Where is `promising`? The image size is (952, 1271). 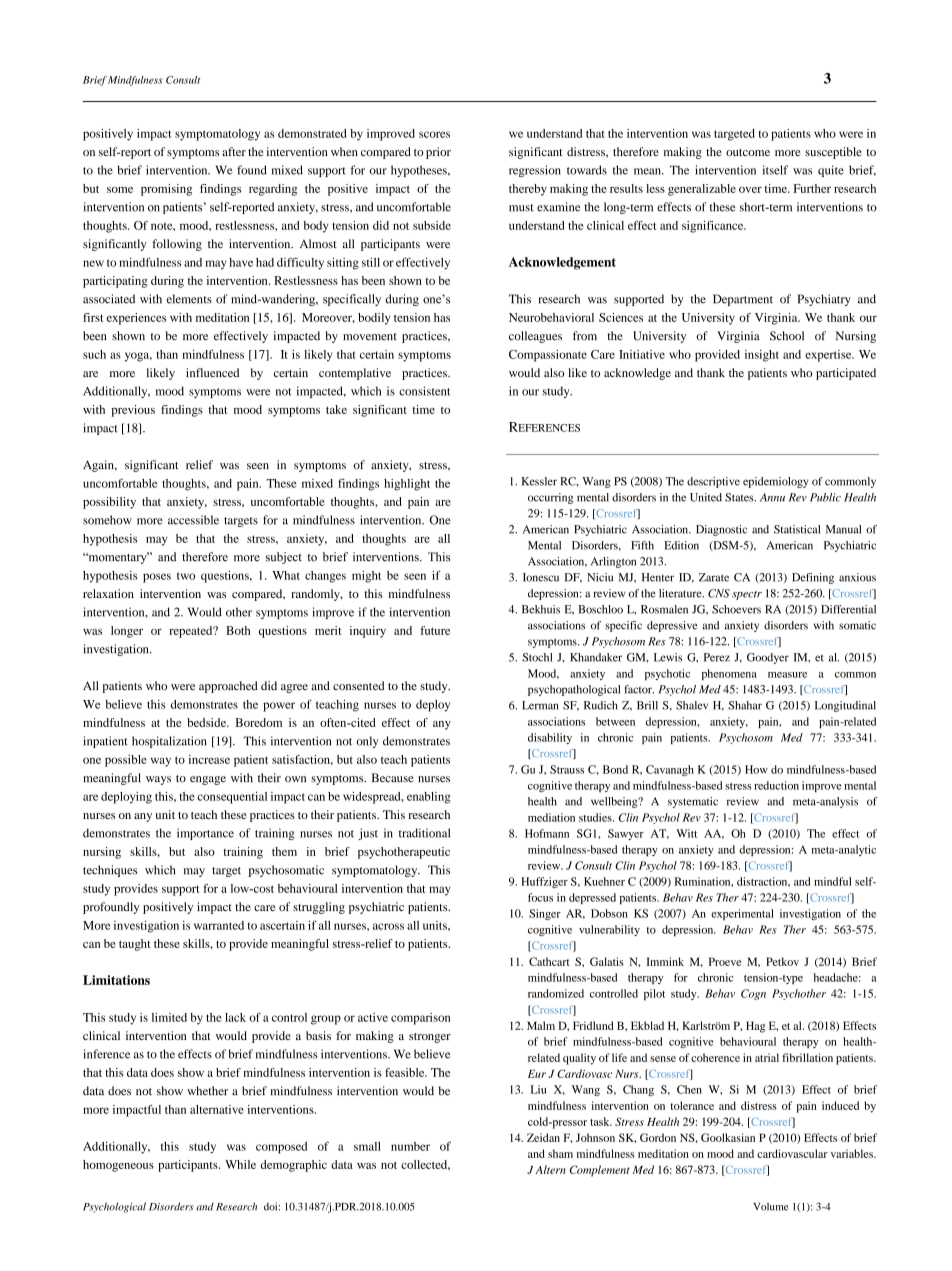
promising is located at coordinates (166, 190).
